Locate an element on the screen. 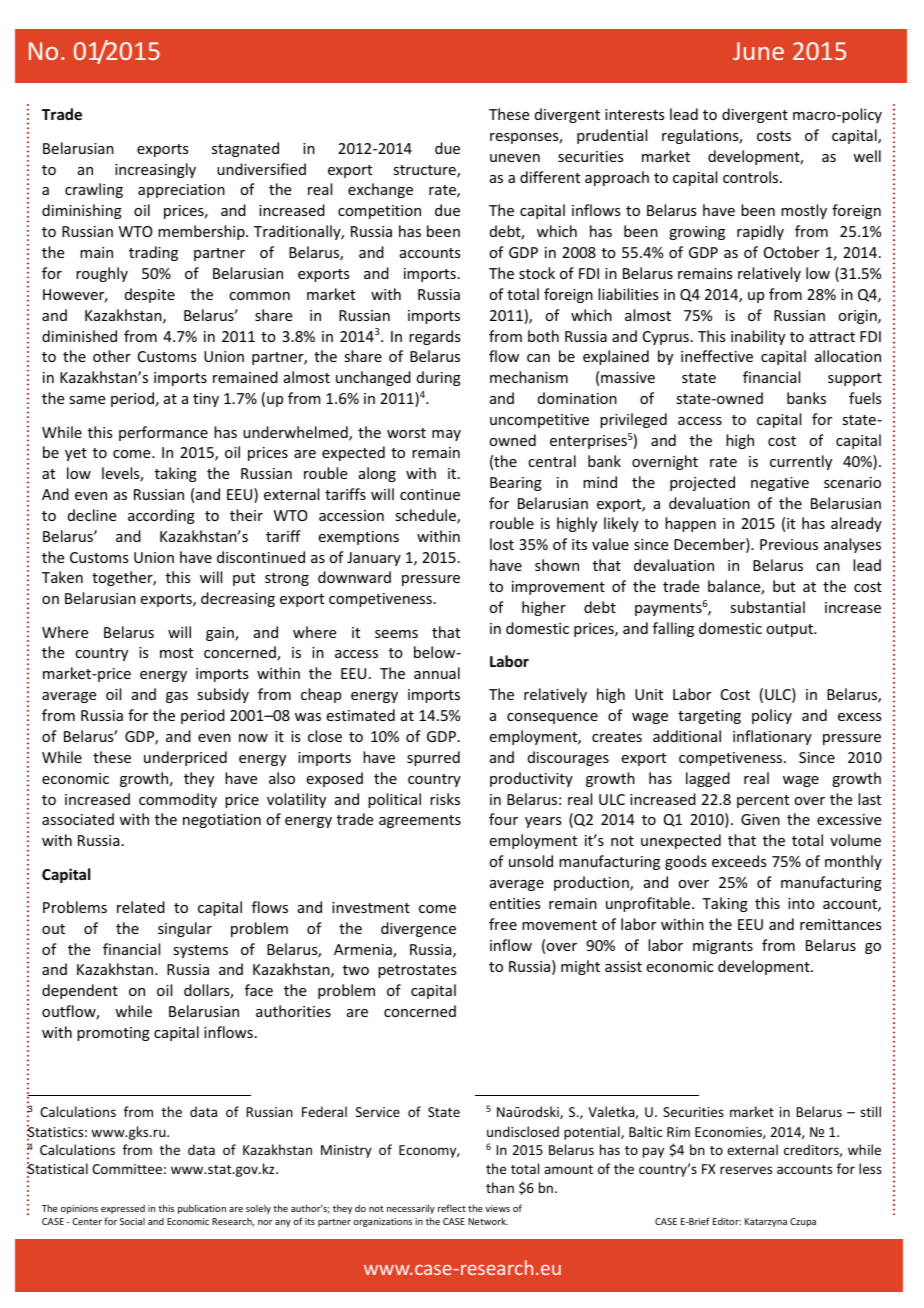  four is located at coordinates (503, 819).
